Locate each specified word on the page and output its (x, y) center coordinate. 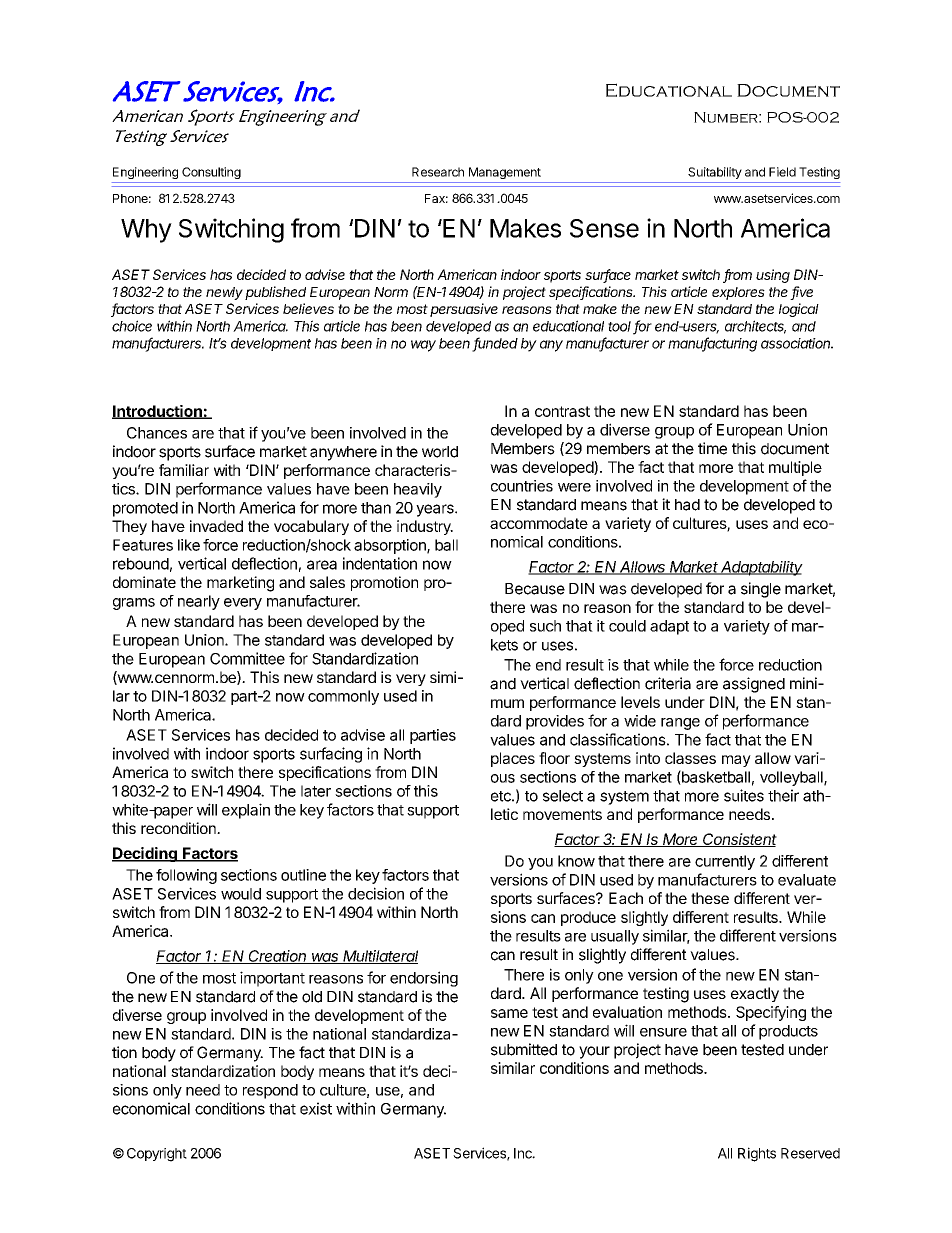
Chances (157, 433)
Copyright (157, 1155)
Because (535, 589)
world (440, 452)
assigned (754, 685)
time (712, 448)
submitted (524, 1049)
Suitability (715, 173)
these (710, 898)
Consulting (211, 173)
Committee (247, 658)
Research (438, 172)
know (576, 861)
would (241, 894)
